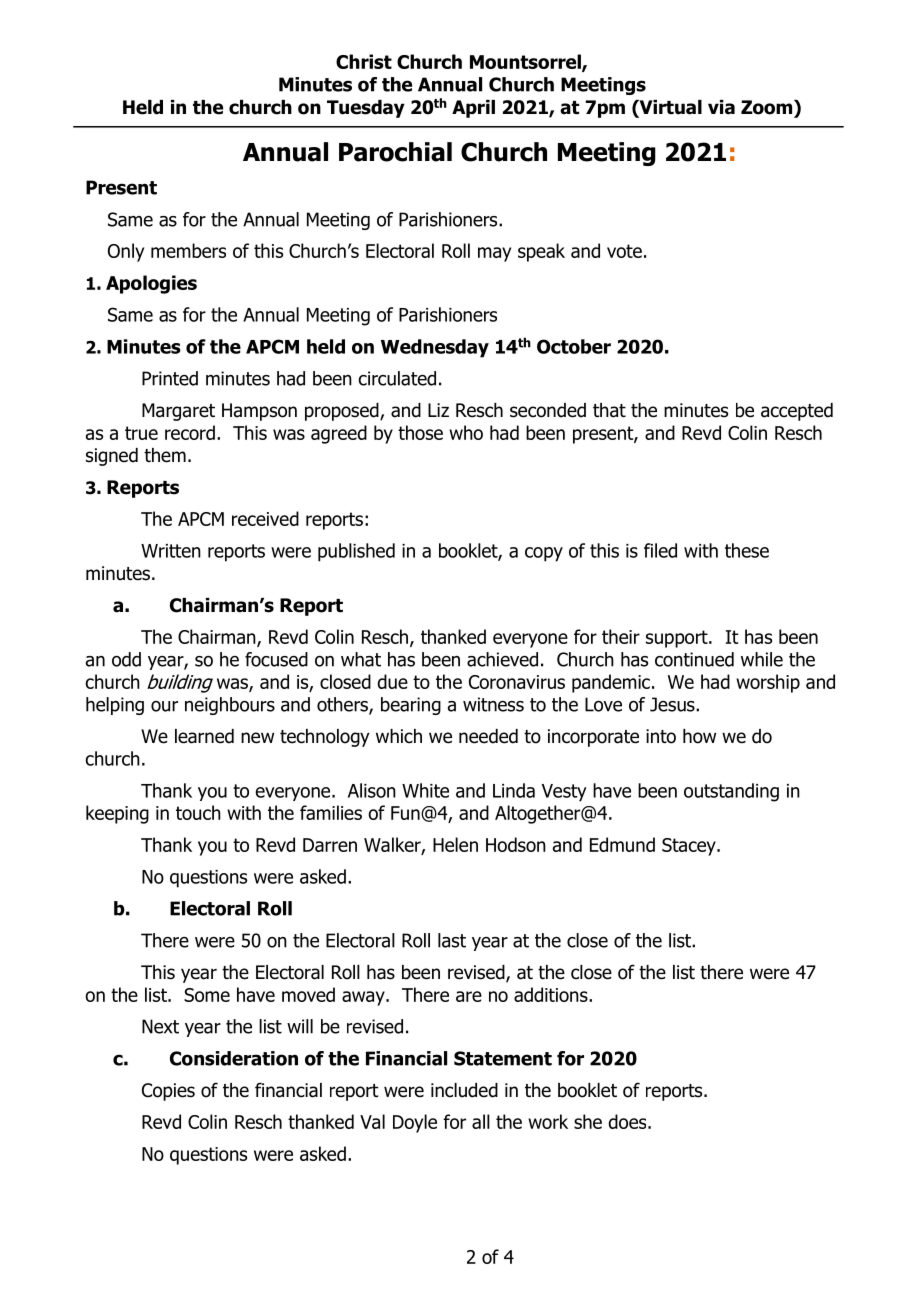 The image size is (924, 1308). I want to click on accepted, so click(797, 412).
